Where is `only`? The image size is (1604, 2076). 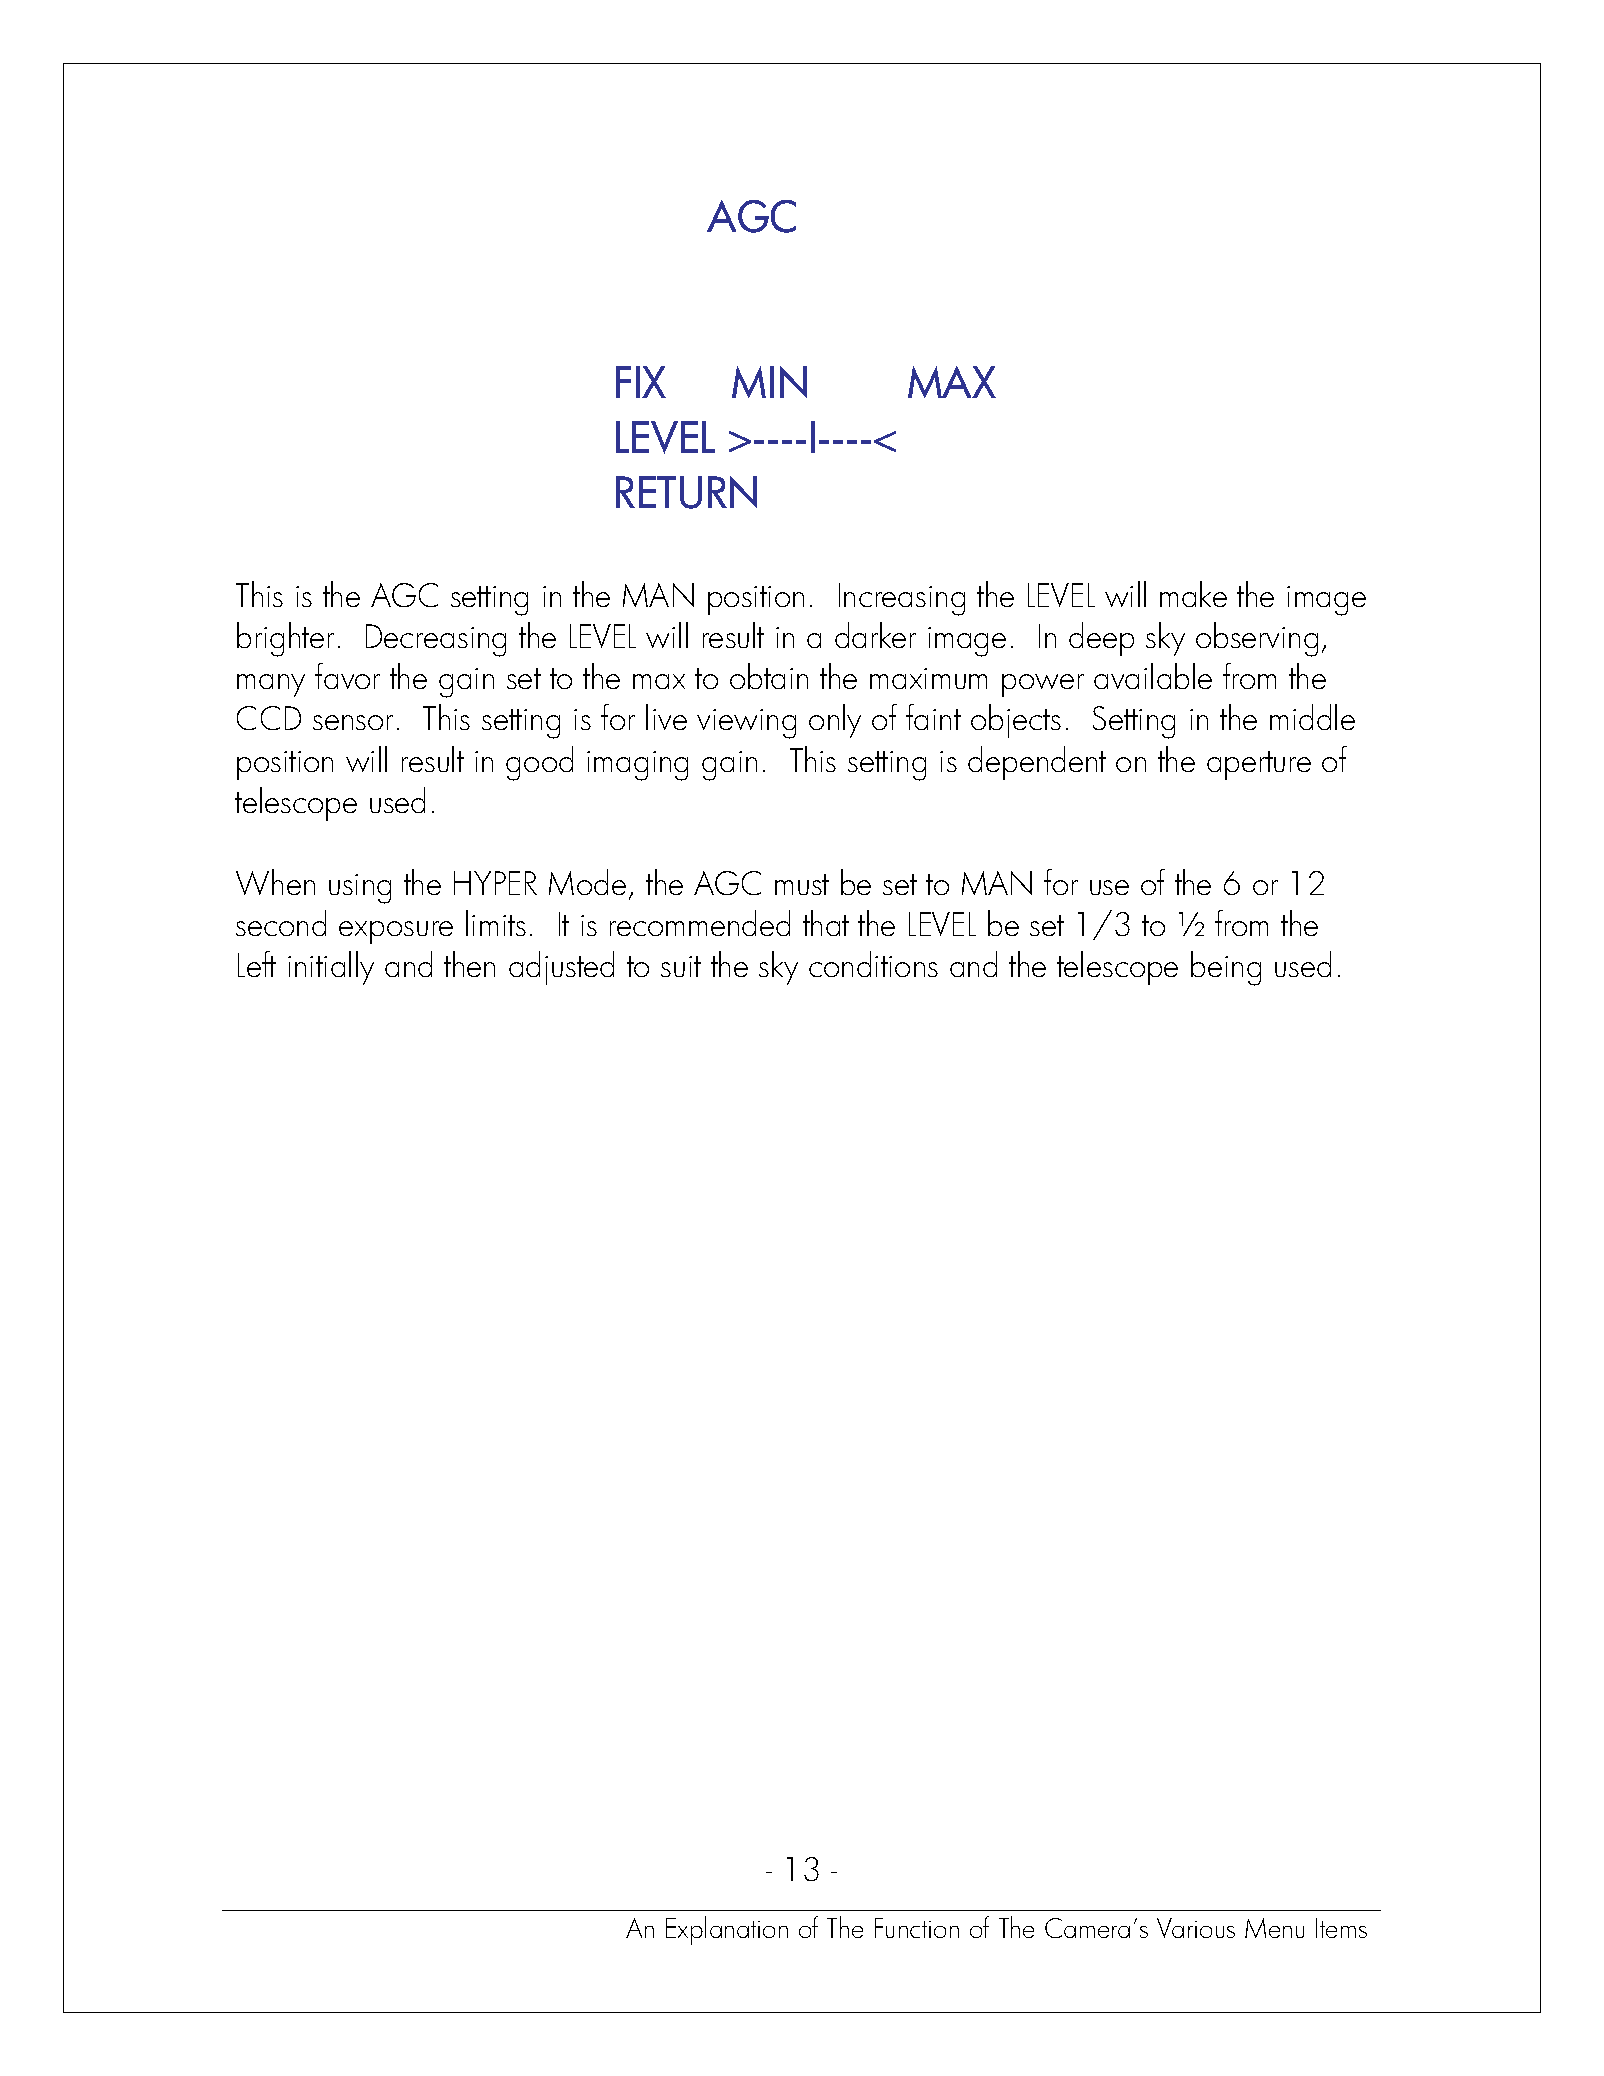
only is located at coordinates (835, 721).
